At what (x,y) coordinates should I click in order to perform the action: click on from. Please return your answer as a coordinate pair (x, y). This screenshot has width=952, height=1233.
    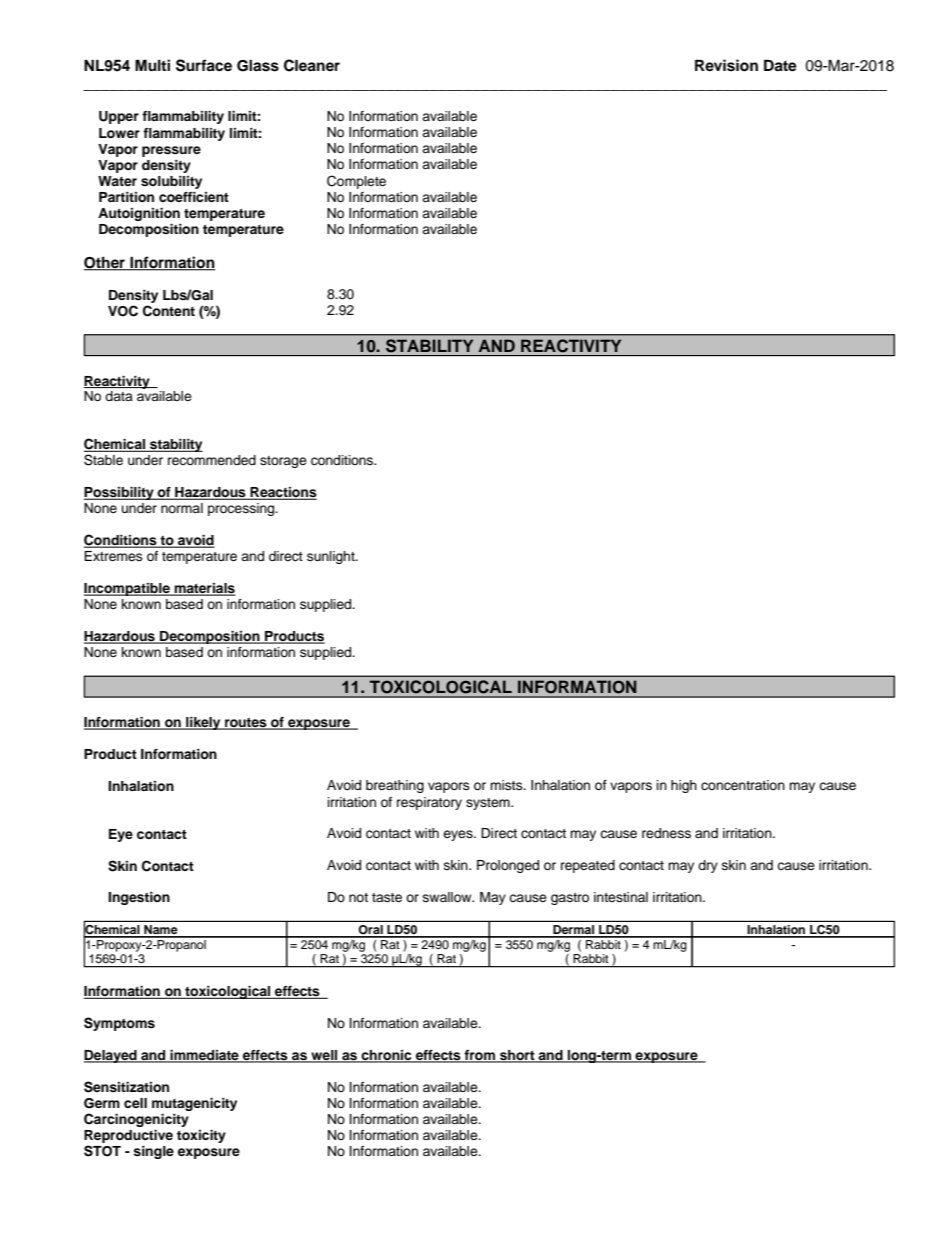
    Looking at the image, I should click on (479, 1056).
